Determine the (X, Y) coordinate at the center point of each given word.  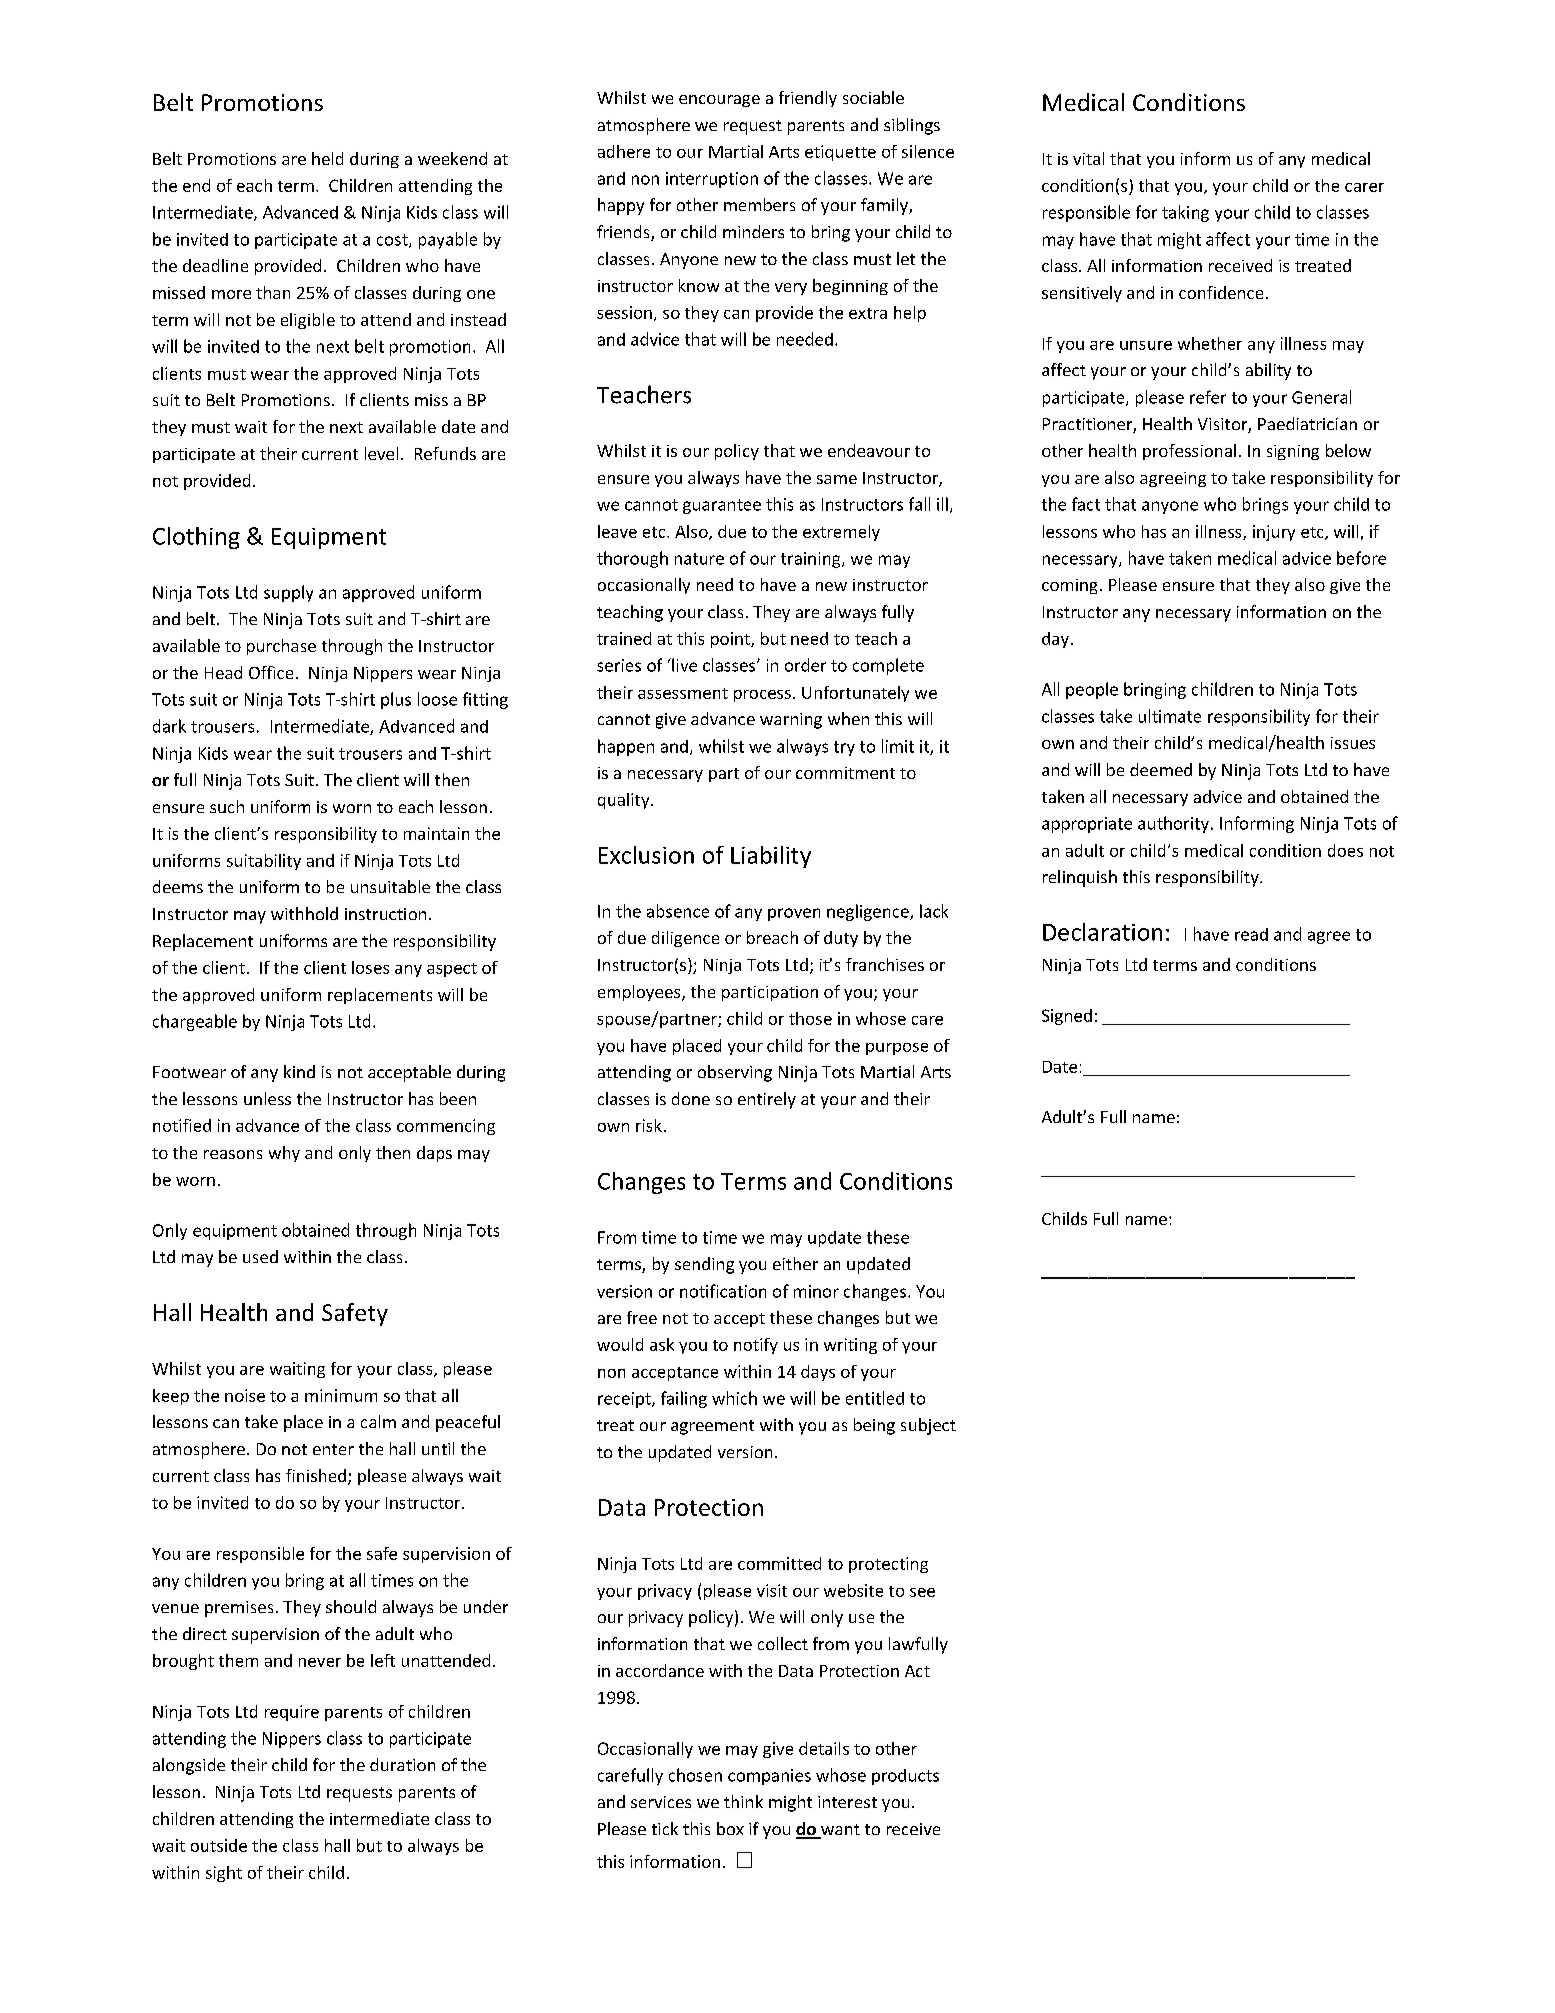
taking (1185, 213)
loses (370, 967)
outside (219, 1845)
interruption (712, 180)
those (810, 1018)
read (1251, 934)
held (327, 158)
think (743, 1801)
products (905, 1777)
